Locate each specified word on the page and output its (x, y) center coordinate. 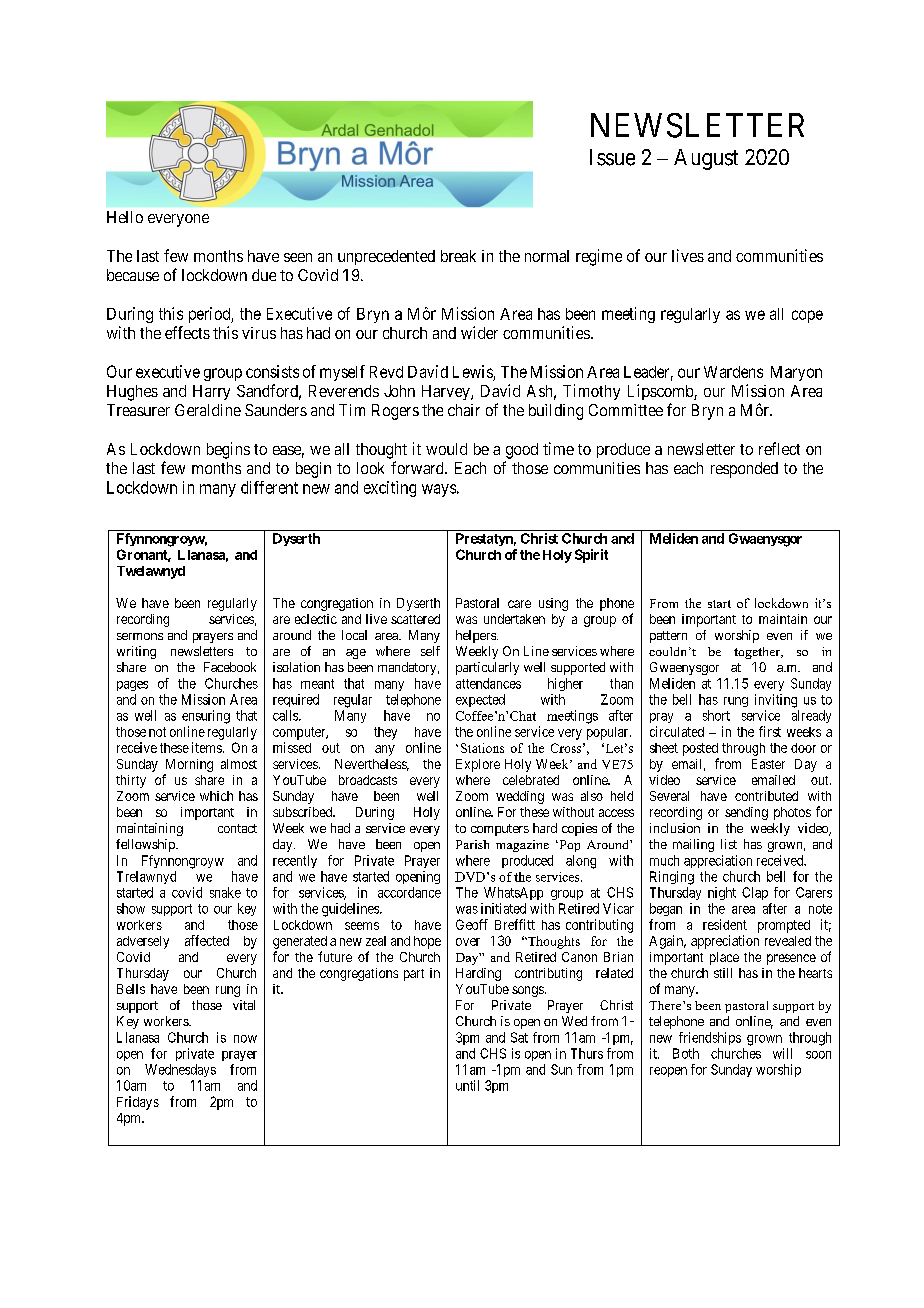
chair (464, 410)
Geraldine (208, 410)
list (729, 844)
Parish (472, 844)
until (467, 1085)
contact (237, 828)
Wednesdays (180, 1070)
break (458, 256)
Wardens (733, 372)
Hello (125, 217)
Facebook (230, 667)
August (706, 159)
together (758, 653)
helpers (477, 636)
